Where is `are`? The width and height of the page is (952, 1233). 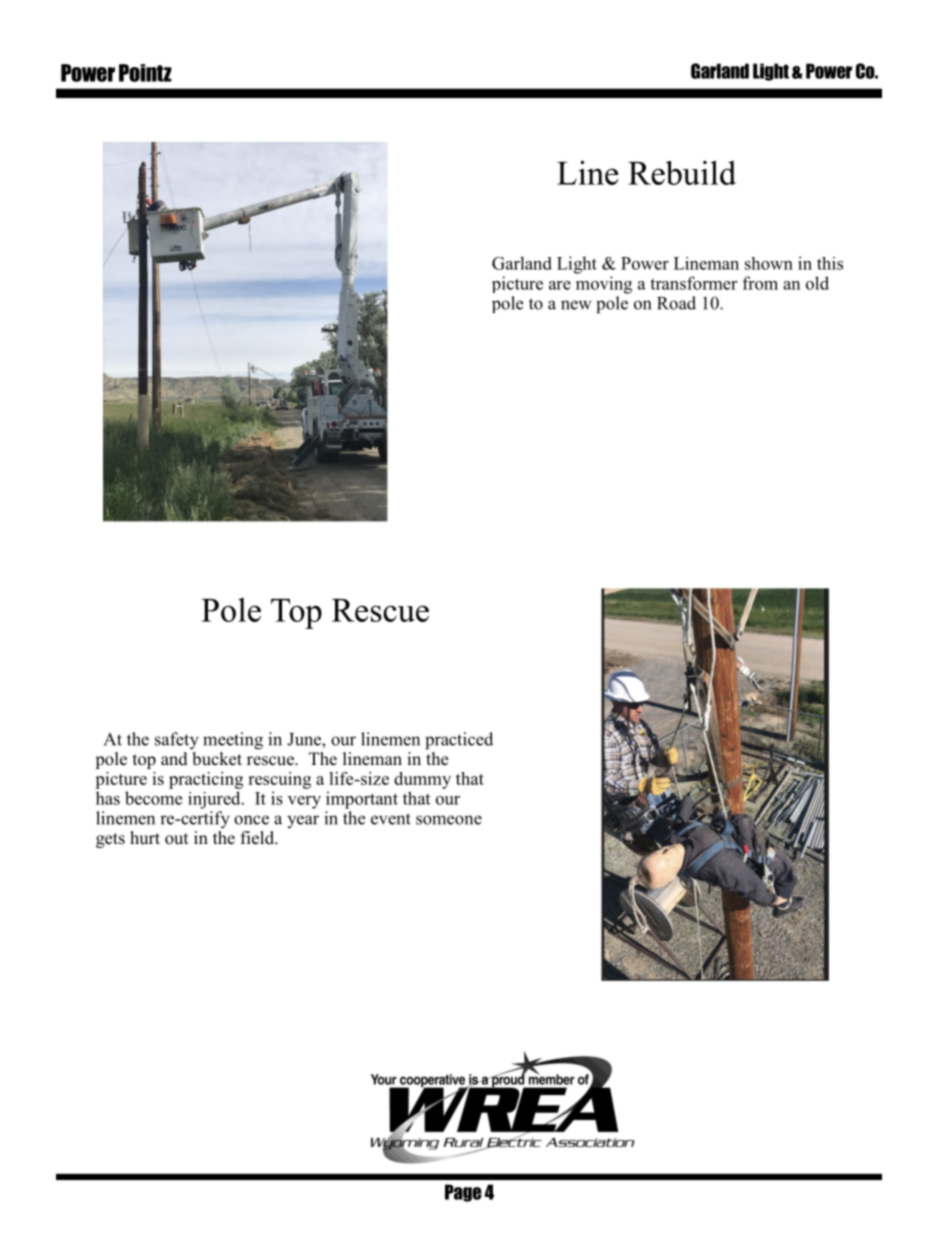
are is located at coordinates (560, 285).
